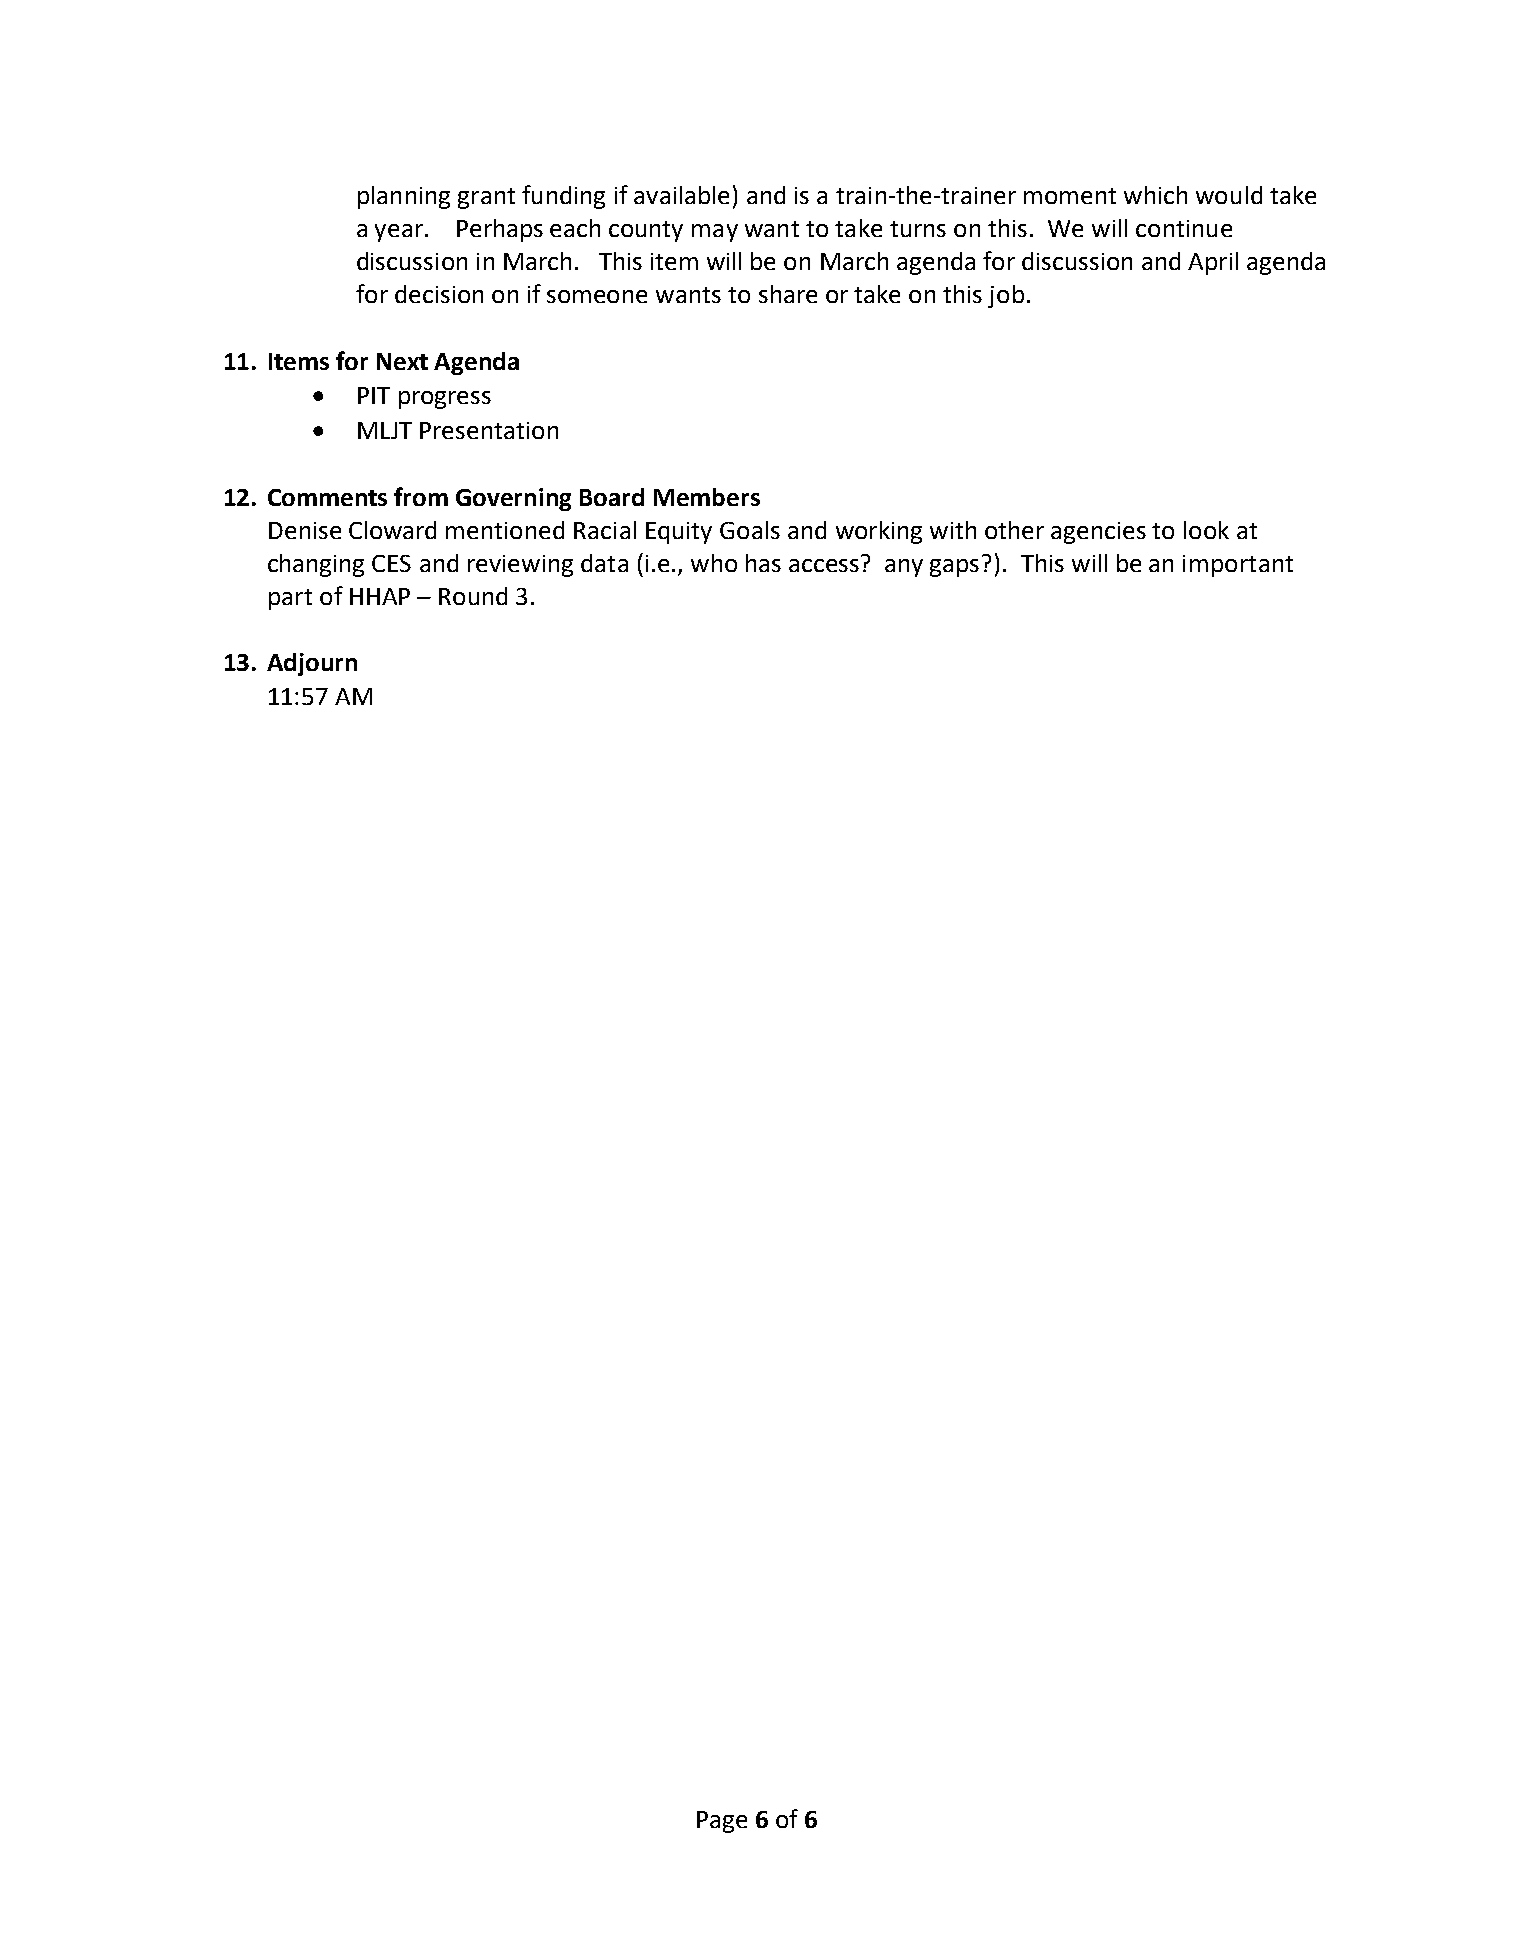 Image resolution: width=1513 pixels, height=1958 pixels. Describe the element at coordinates (1184, 228) in the document. I see `continue` at that location.
